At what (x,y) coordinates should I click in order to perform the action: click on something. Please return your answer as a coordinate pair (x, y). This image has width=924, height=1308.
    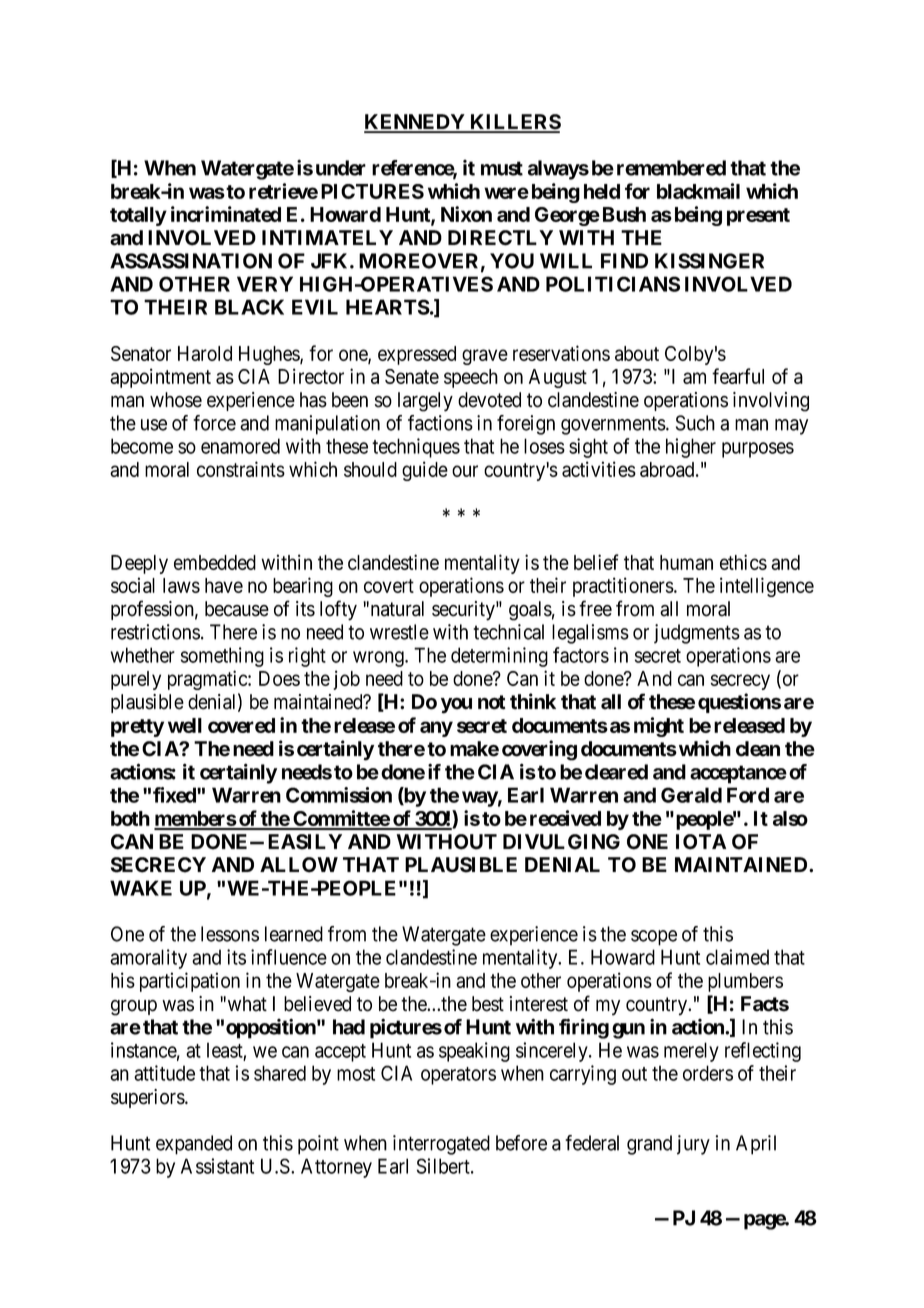
    Looking at the image, I should click on (222, 657).
